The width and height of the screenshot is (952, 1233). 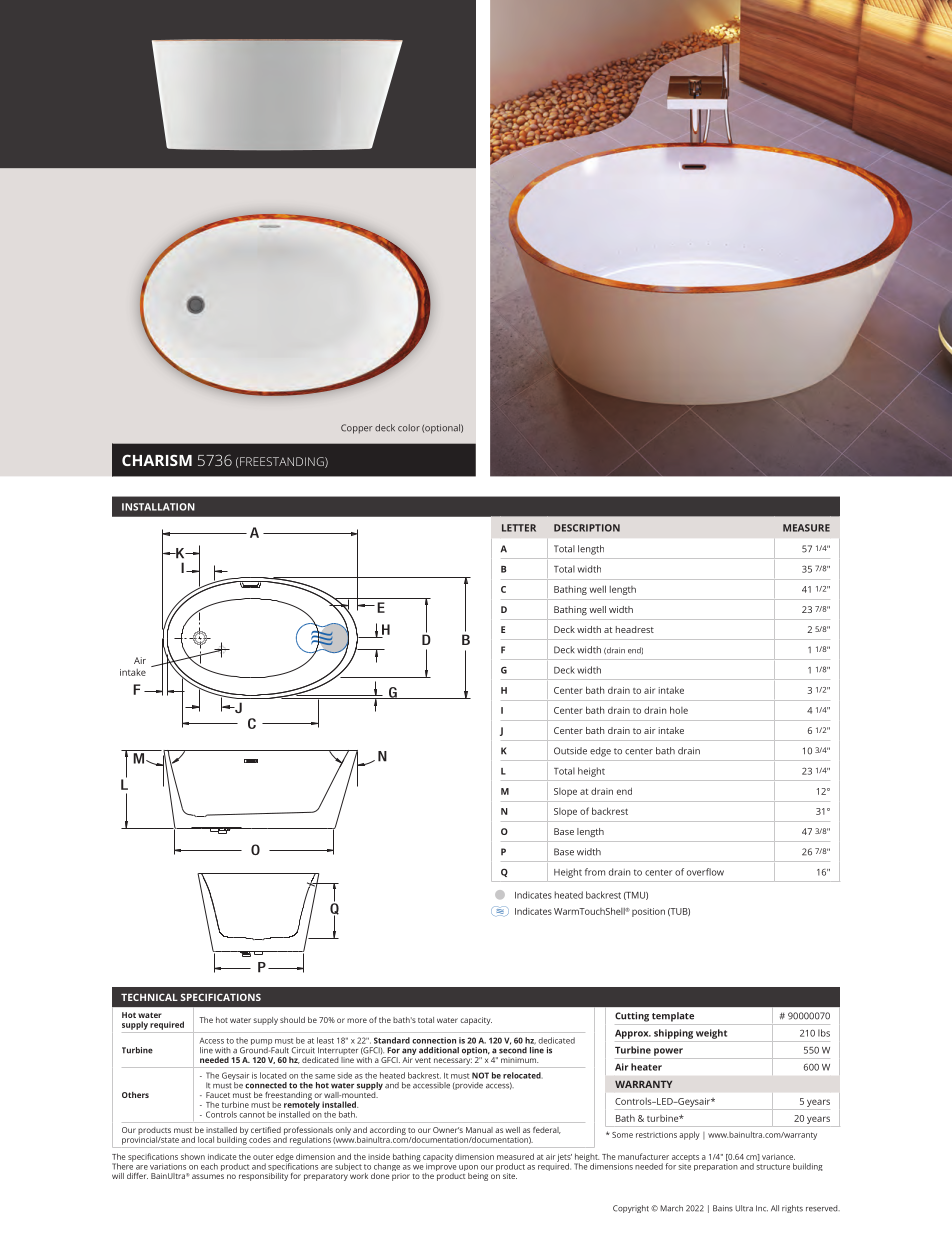 What do you see at coordinates (157, 460) in the screenshot?
I see `CHARISM` at bounding box center [157, 460].
